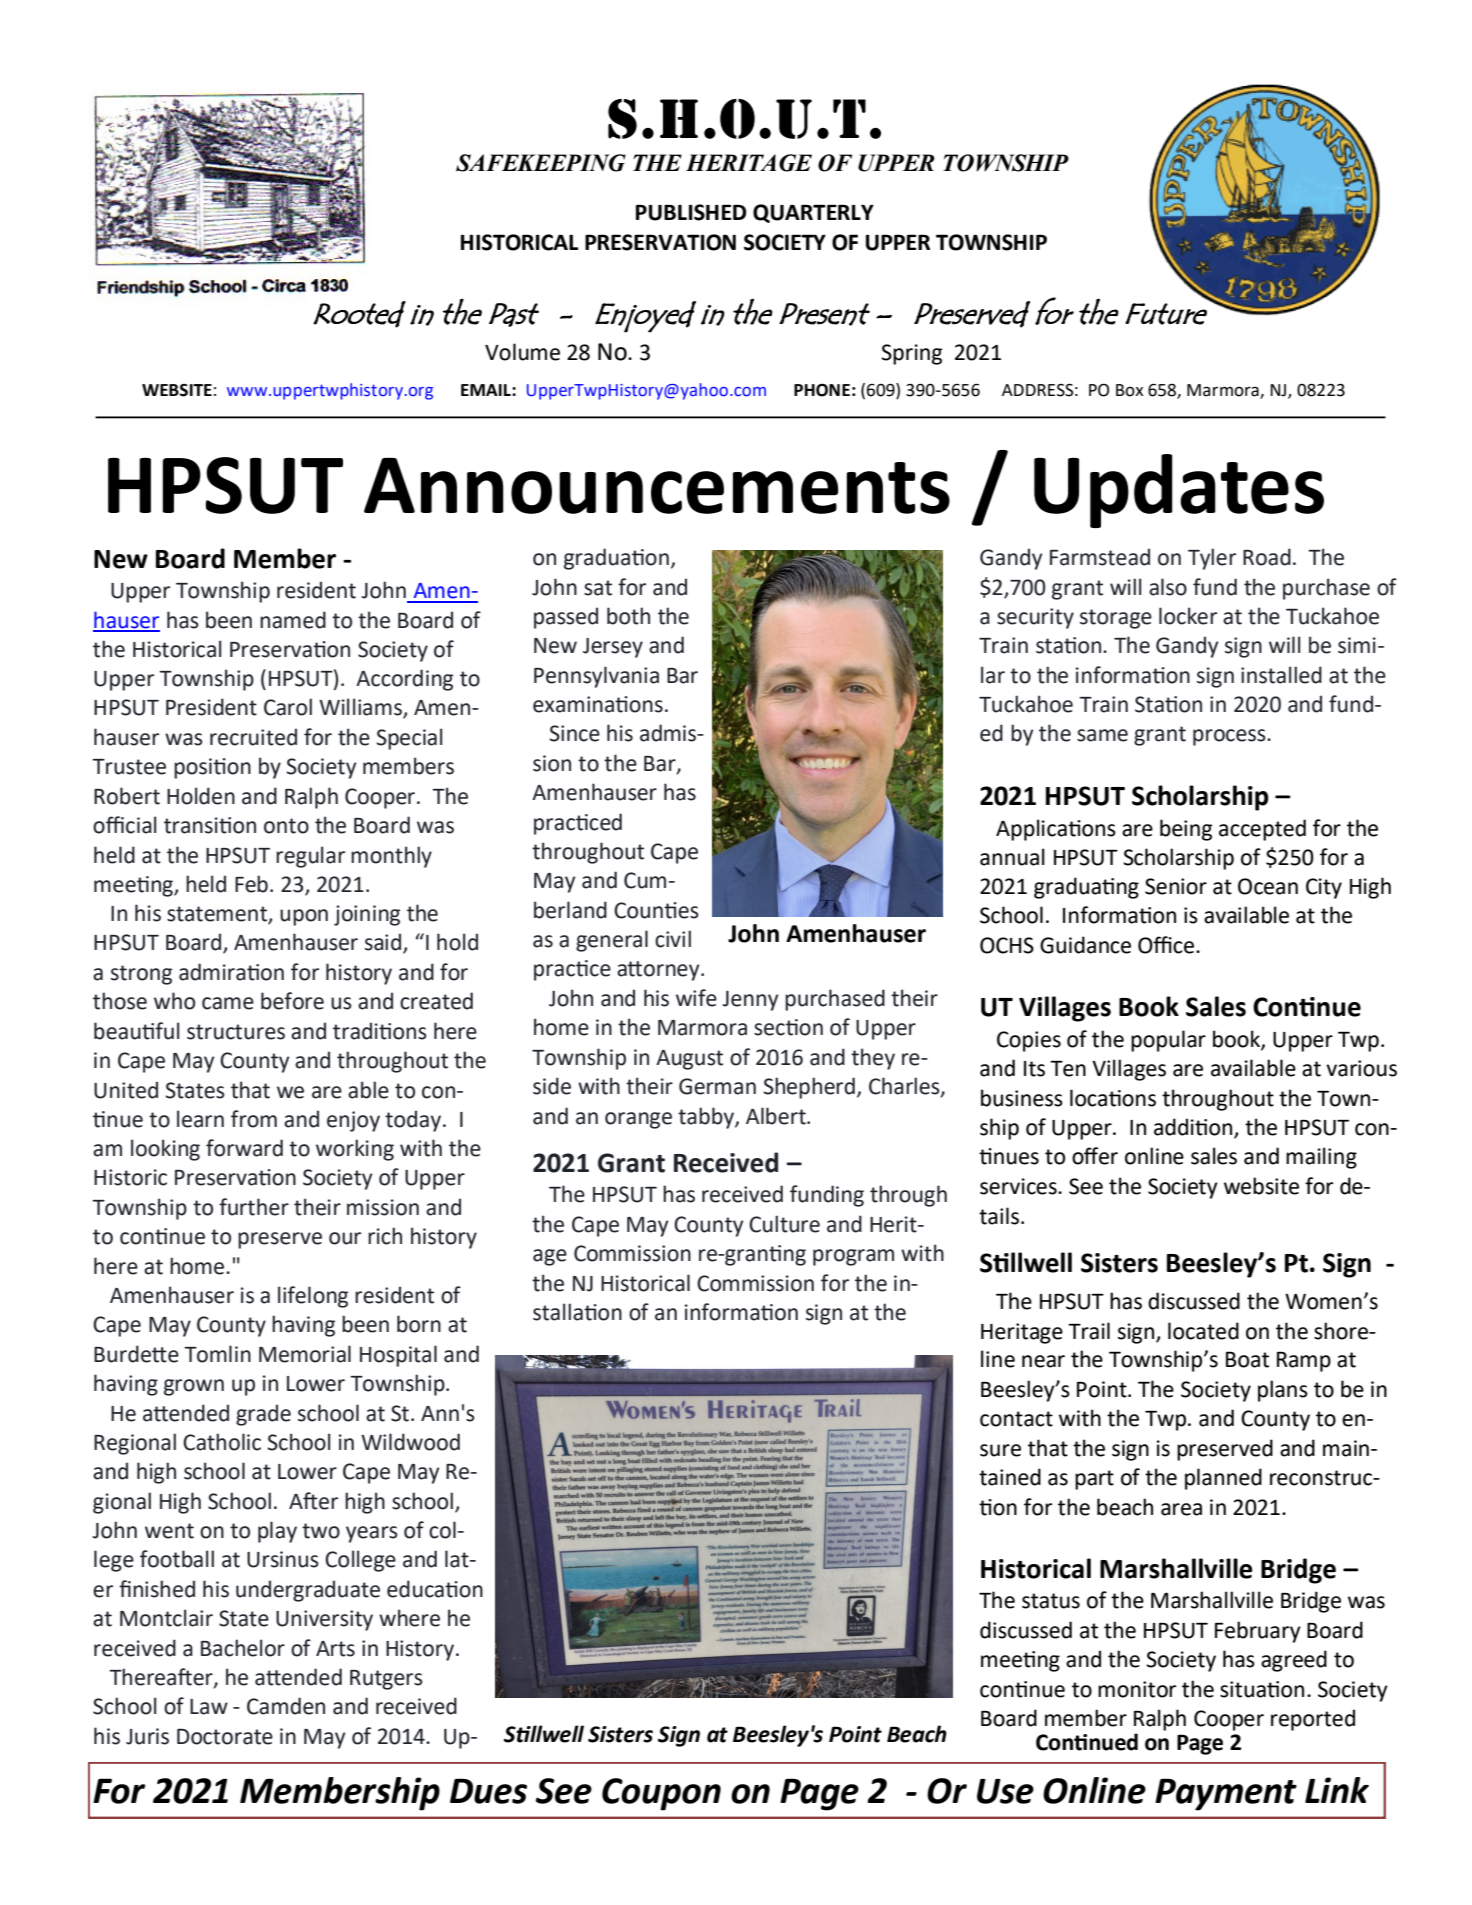  Describe the element at coordinates (225, 1736) in the image. I see `Doctorate` at that location.
